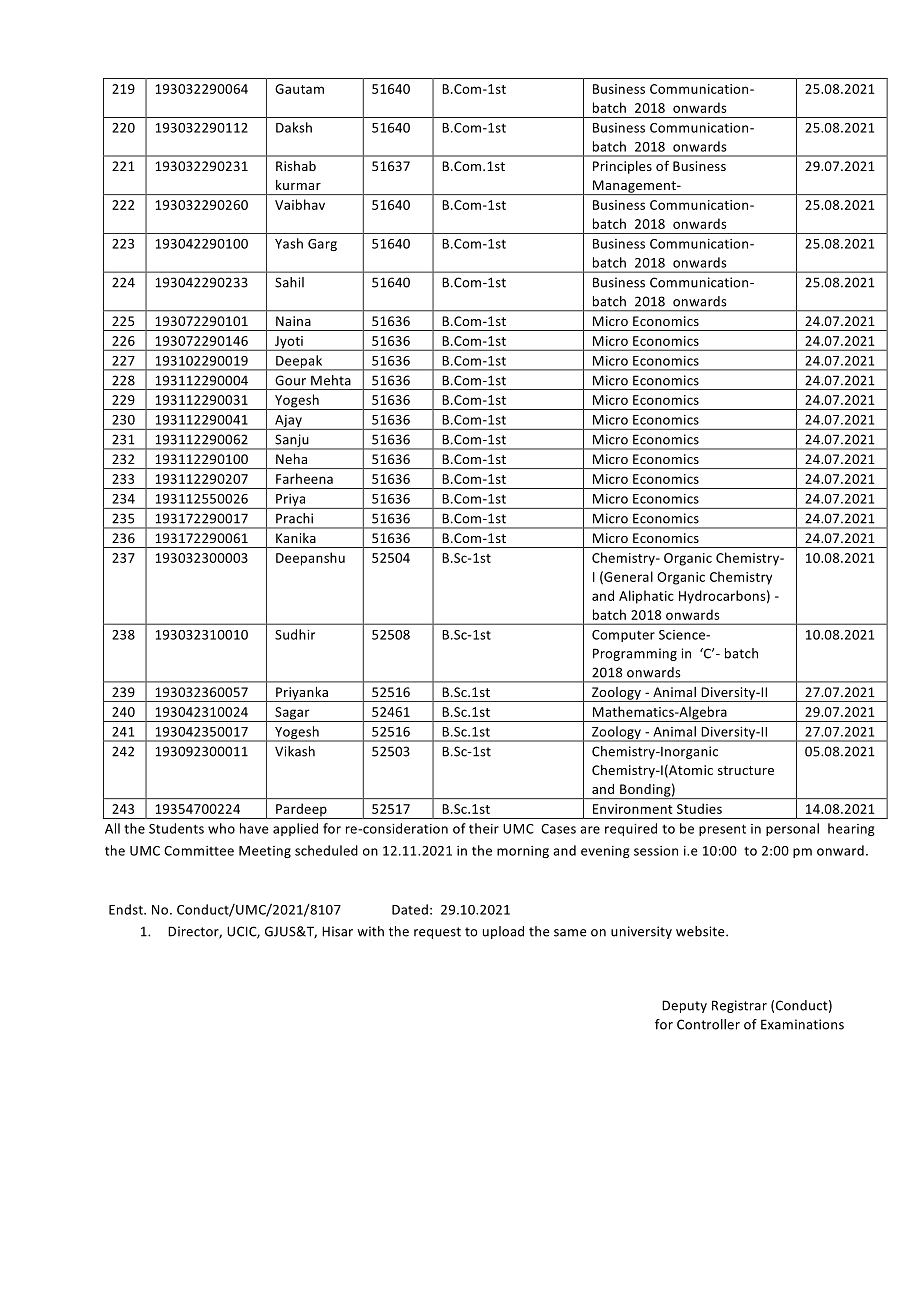  I want to click on Gautam, so click(299, 89).
